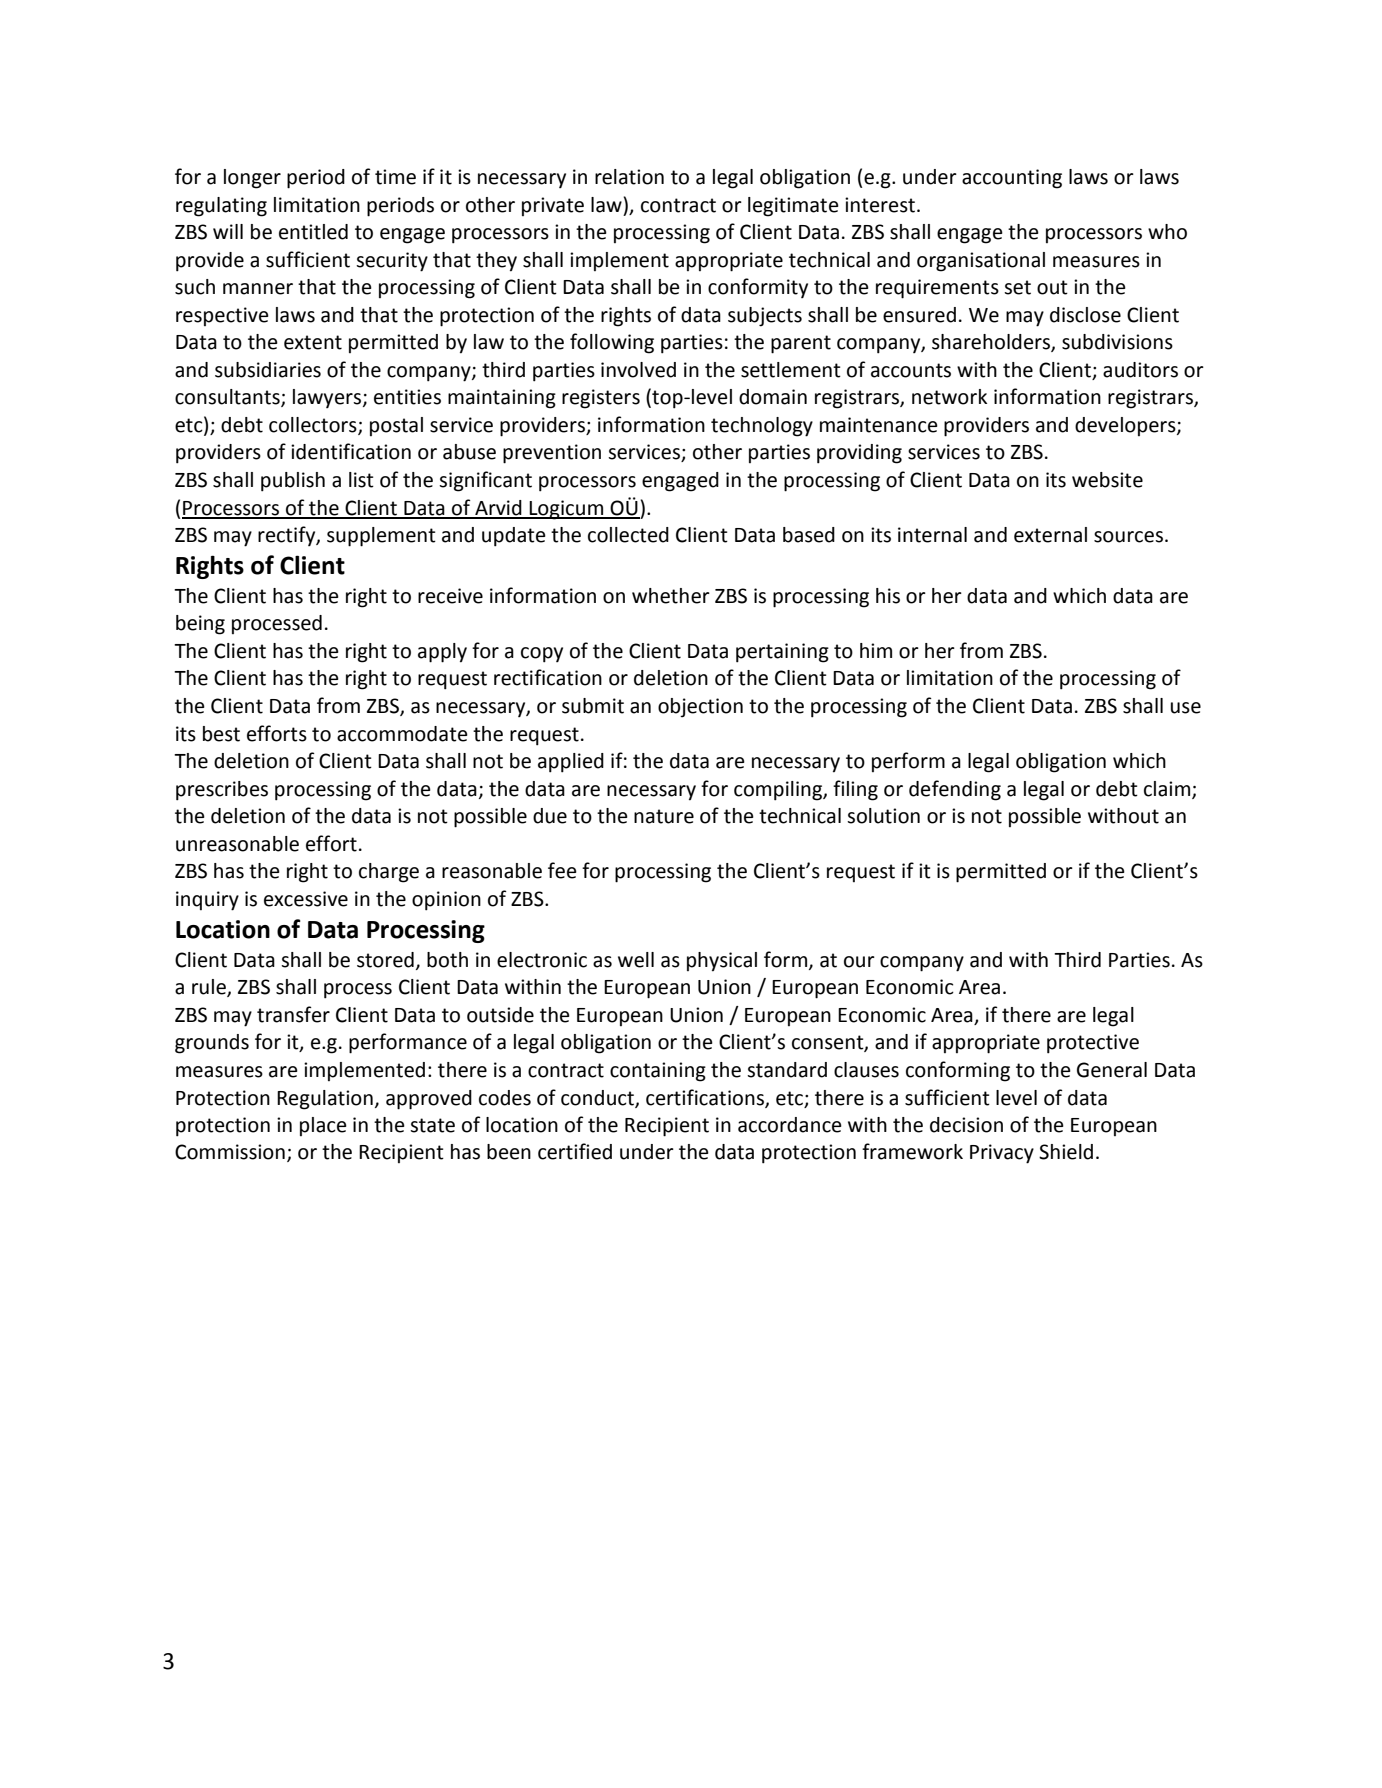 The image size is (1382, 1788). What do you see at coordinates (1126, 426) in the screenshot?
I see `developers` at bounding box center [1126, 426].
